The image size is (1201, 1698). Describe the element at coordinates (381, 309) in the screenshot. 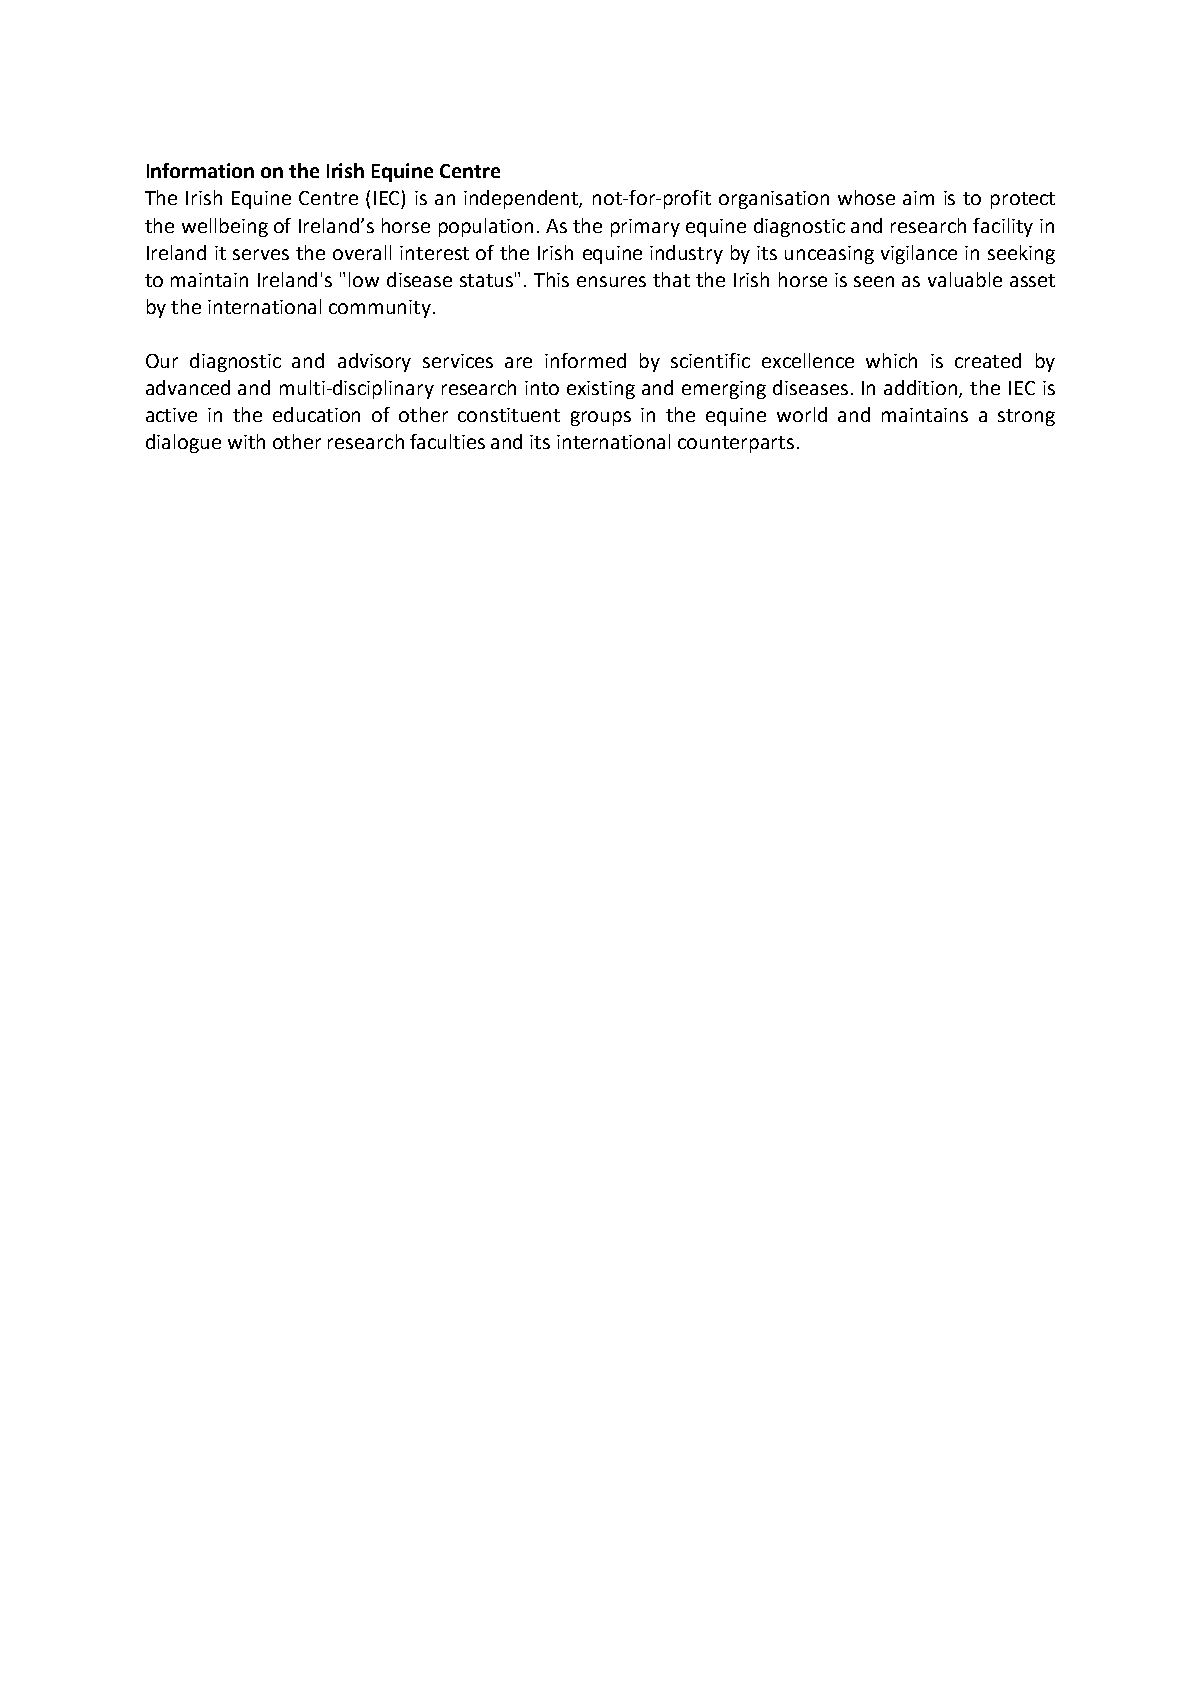

I see `community` at that location.
